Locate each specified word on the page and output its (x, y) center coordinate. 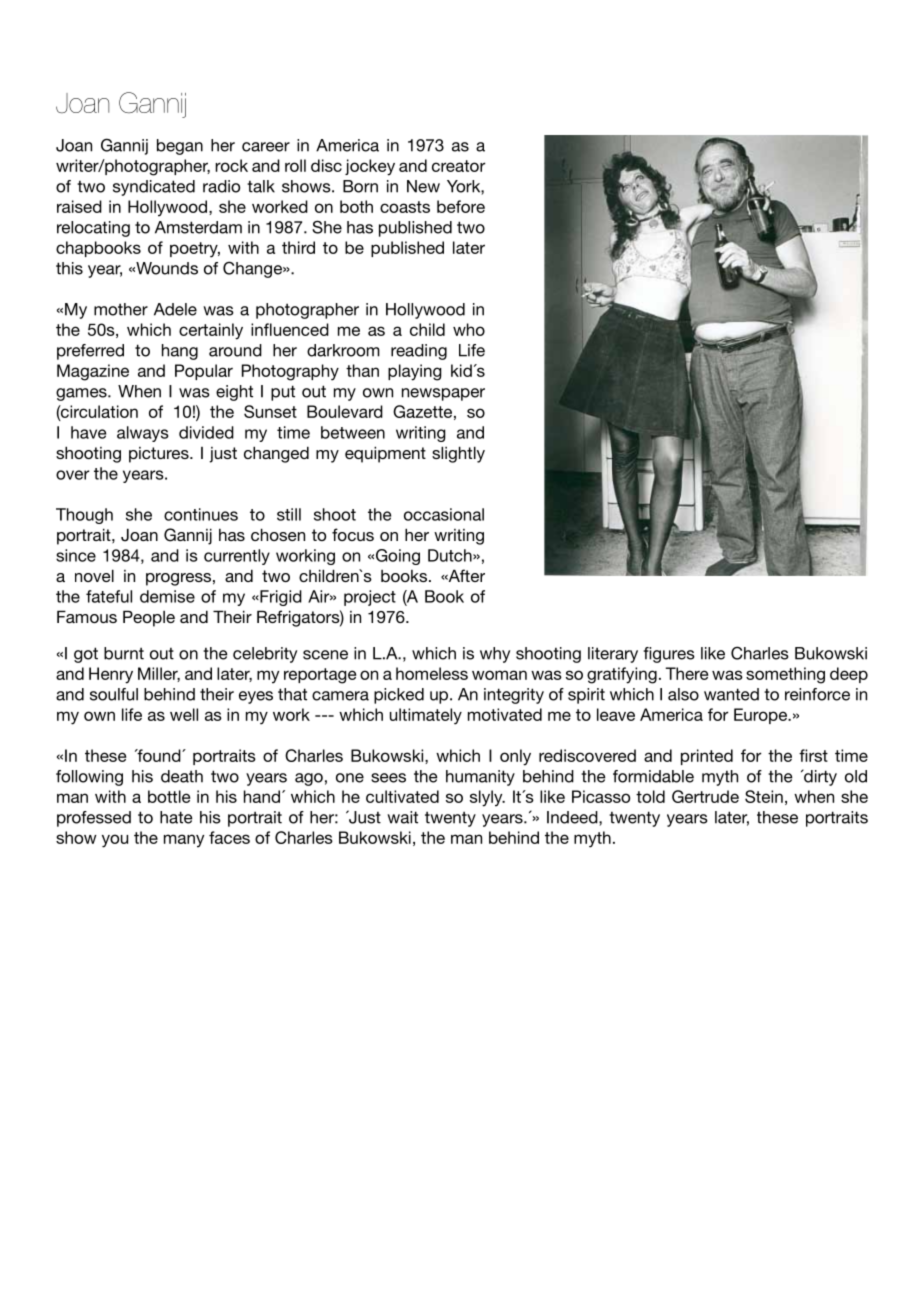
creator (458, 166)
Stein (764, 796)
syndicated (154, 188)
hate (176, 817)
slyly (487, 798)
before (461, 206)
